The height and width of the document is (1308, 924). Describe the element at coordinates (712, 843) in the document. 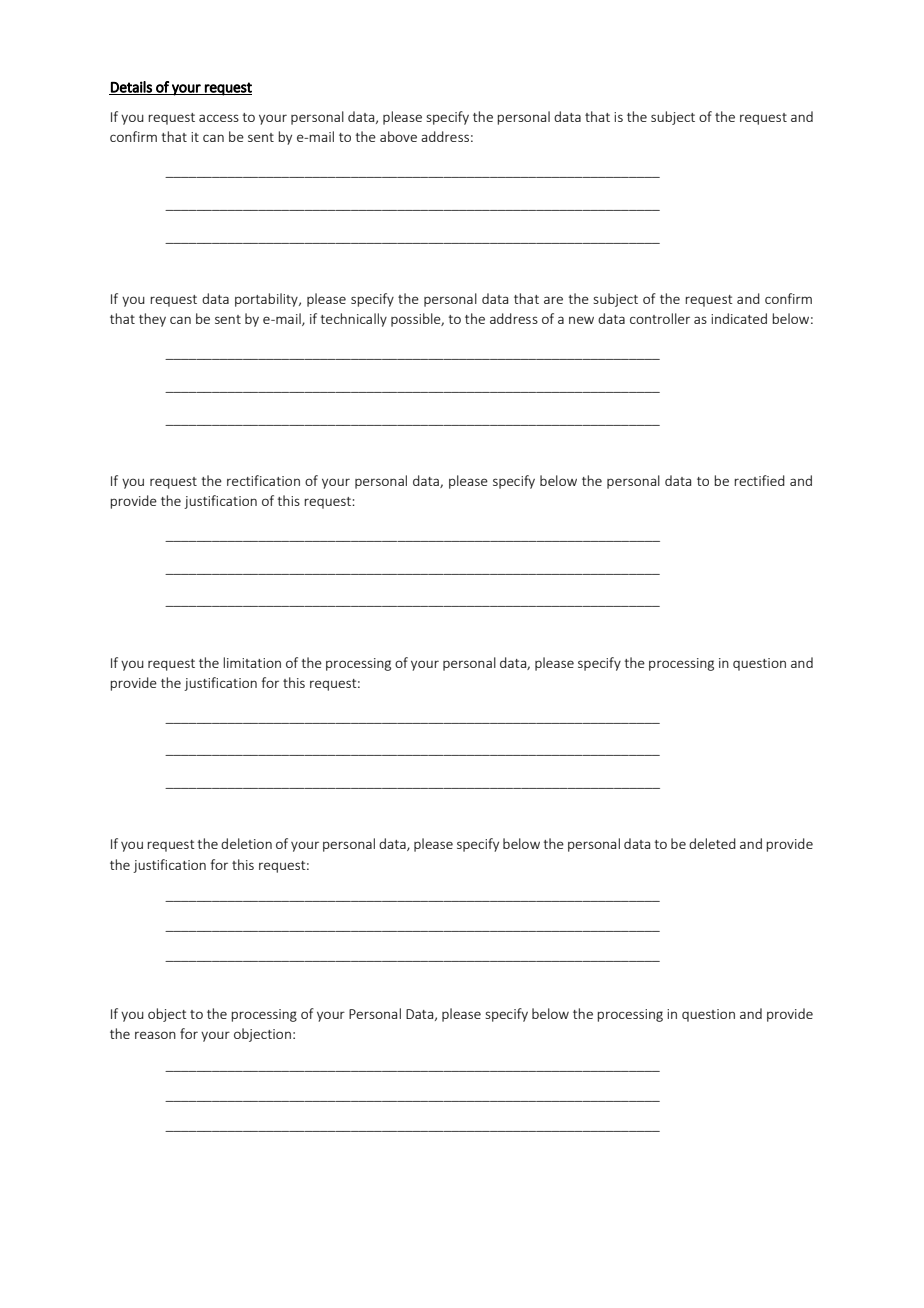

I see `deleted` at that location.
